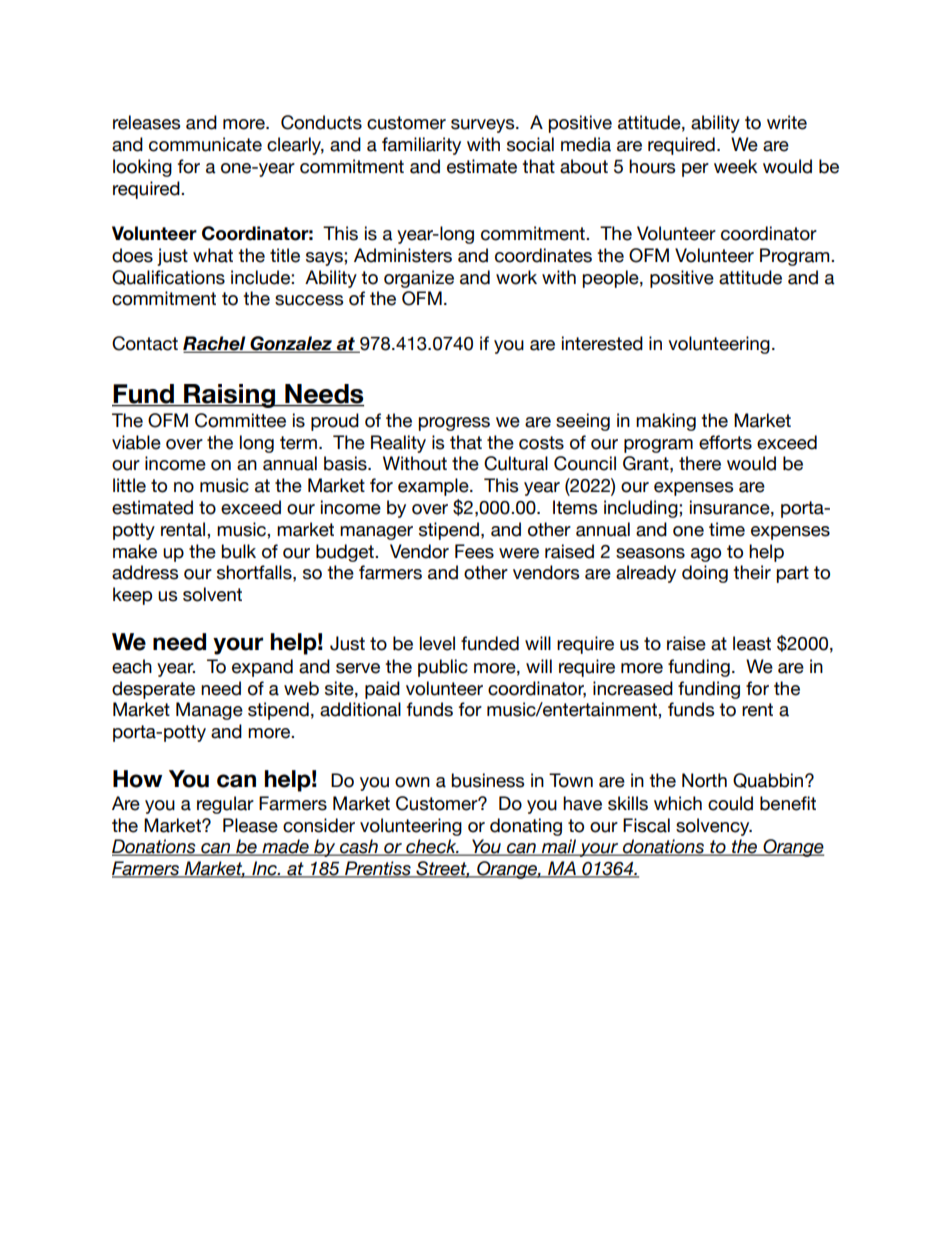  I want to click on Rachel, so click(215, 344).
